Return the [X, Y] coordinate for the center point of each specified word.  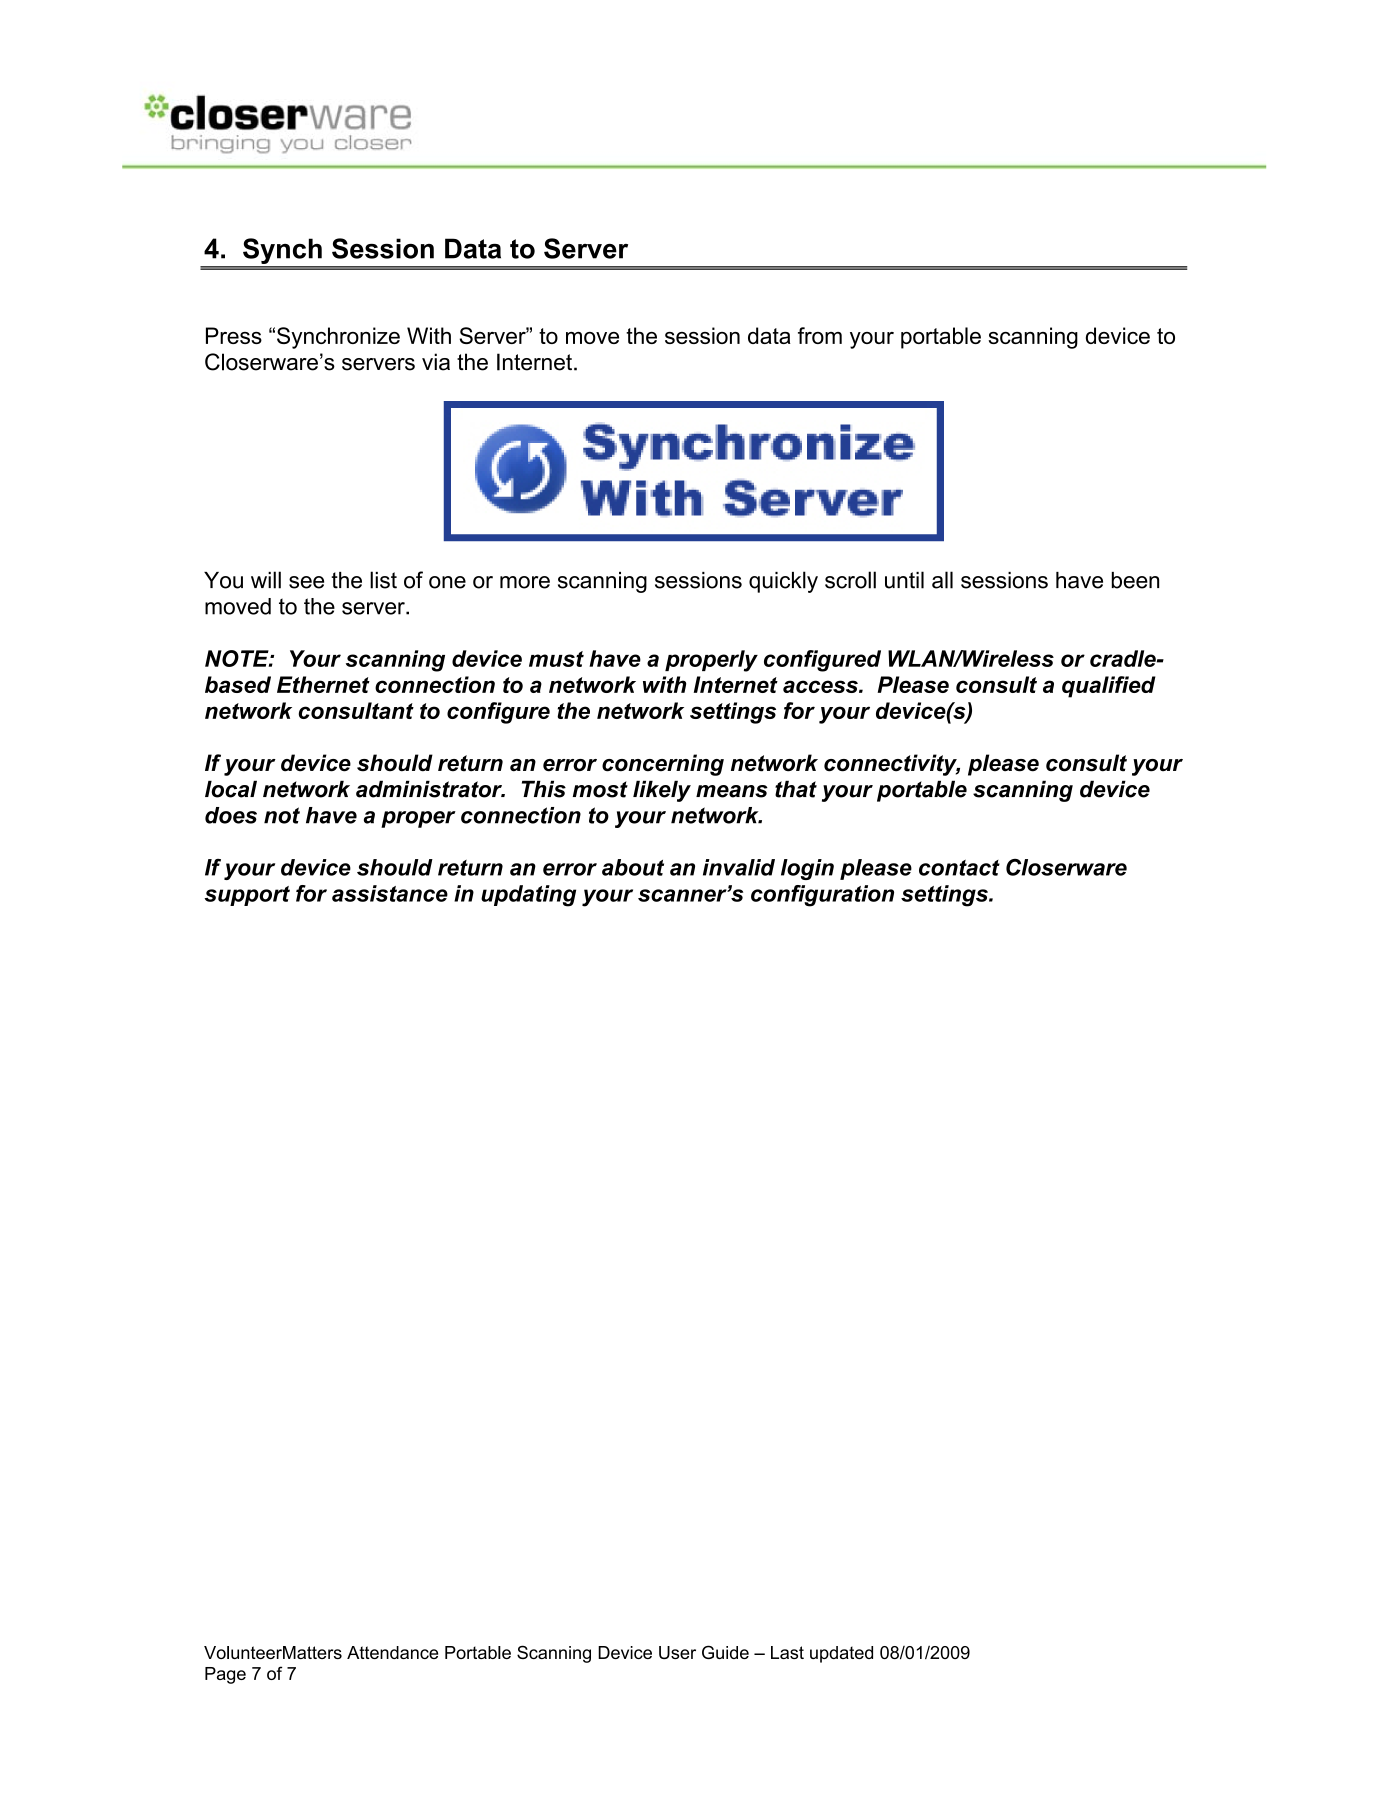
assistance [390, 893]
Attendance [392, 1652]
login [807, 869]
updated [841, 1654]
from [820, 335]
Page [225, 1675]
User [677, 1652]
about [633, 867]
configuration [822, 896]
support [247, 896]
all [942, 580]
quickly [783, 582]
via [436, 362]
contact [959, 868]
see [306, 582]
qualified [1109, 687]
